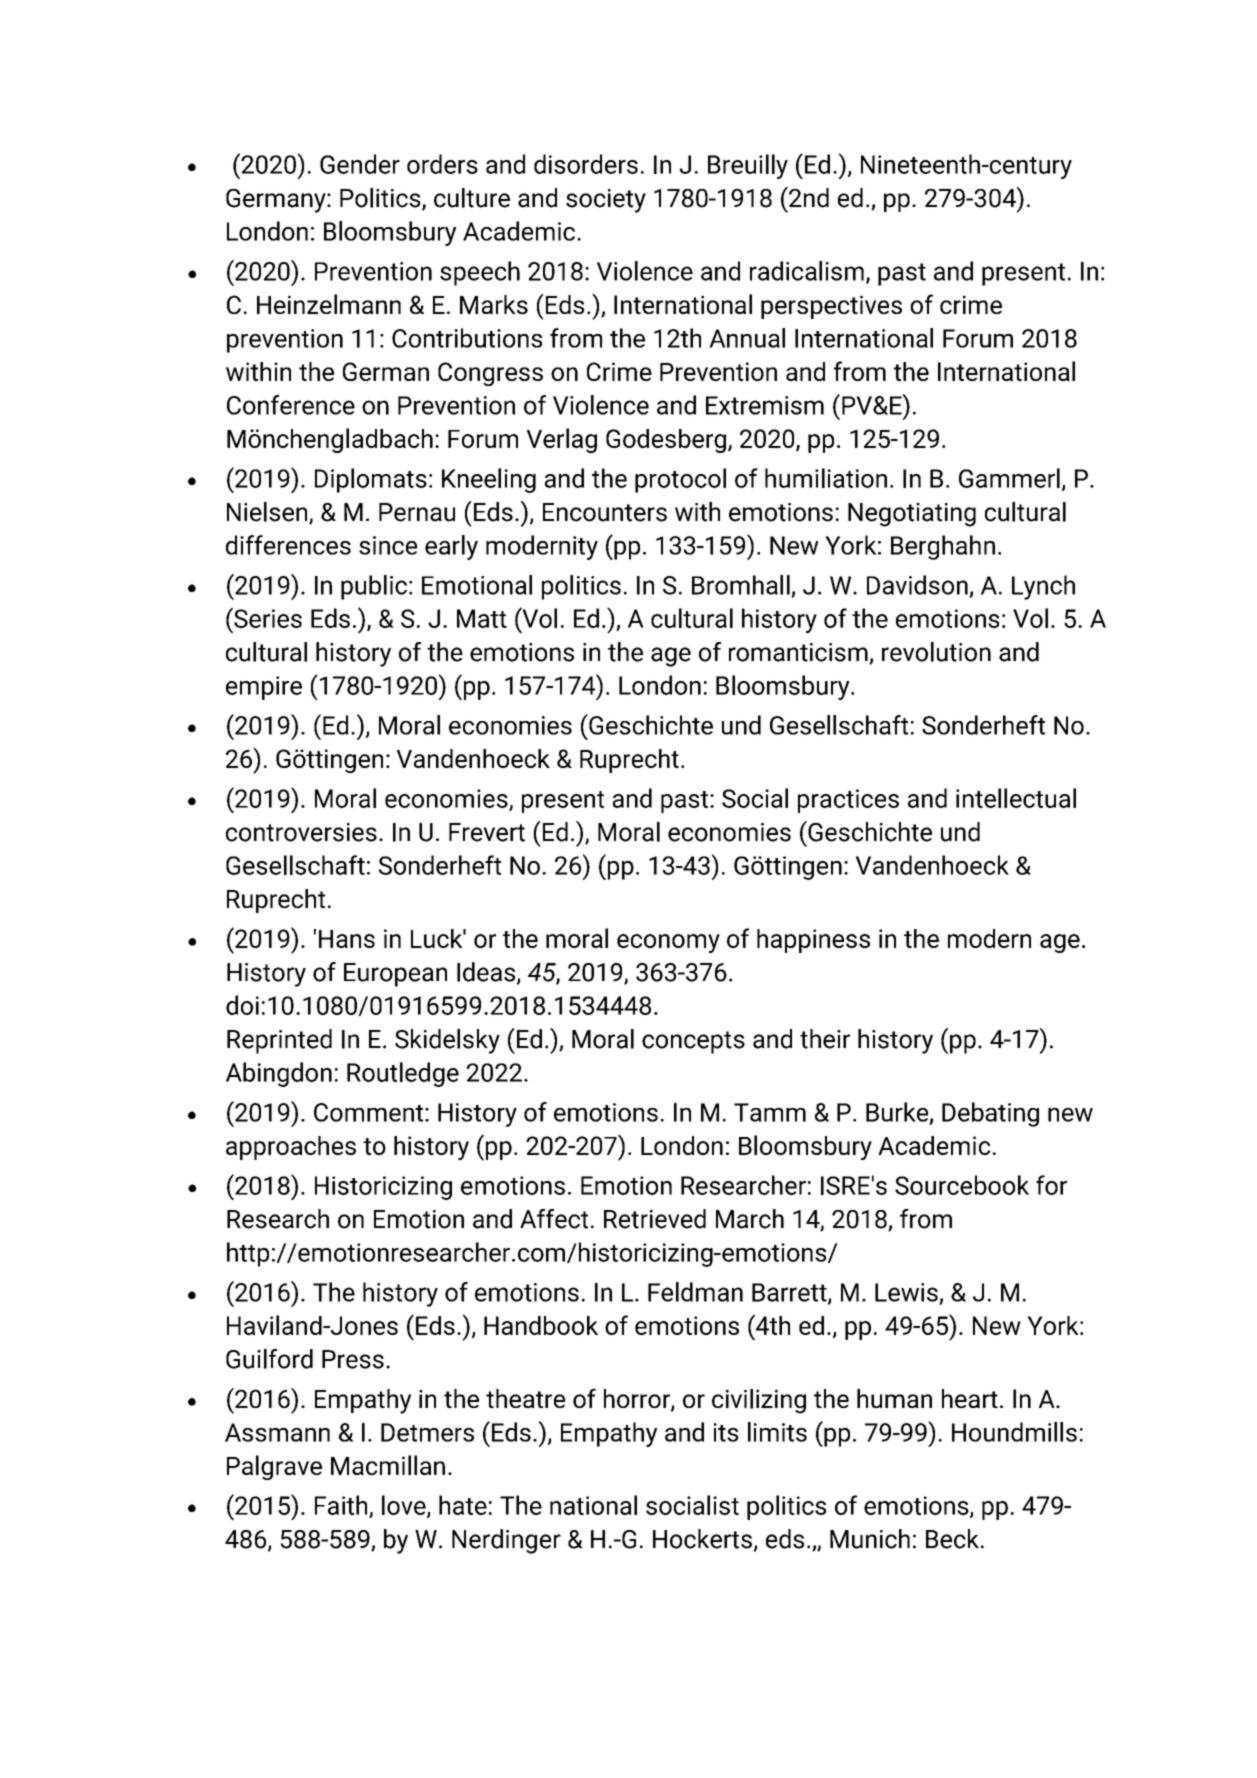  I want to click on Beck, so click(952, 1539).
